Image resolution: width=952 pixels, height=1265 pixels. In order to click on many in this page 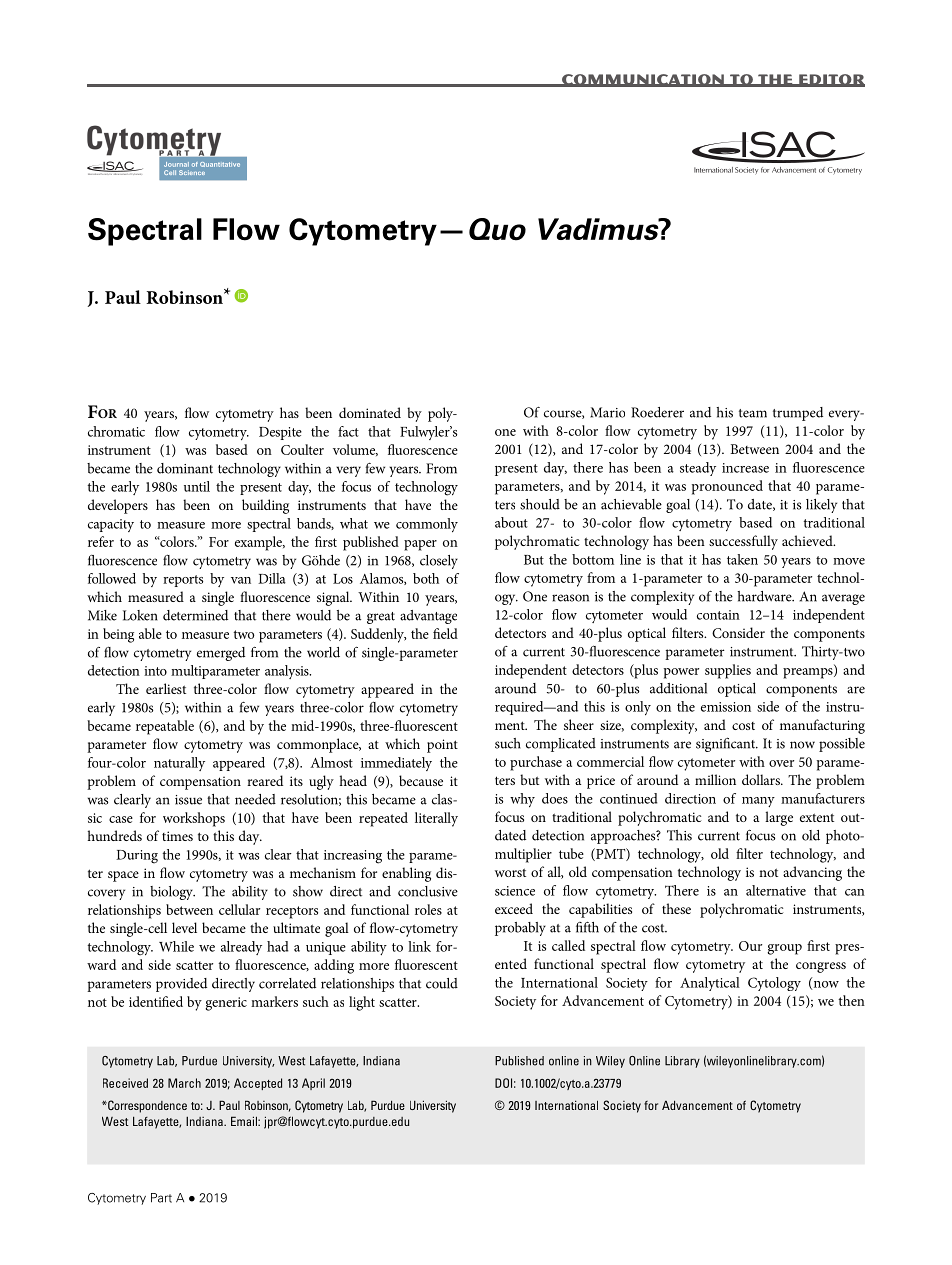, I will do `click(758, 802)`.
